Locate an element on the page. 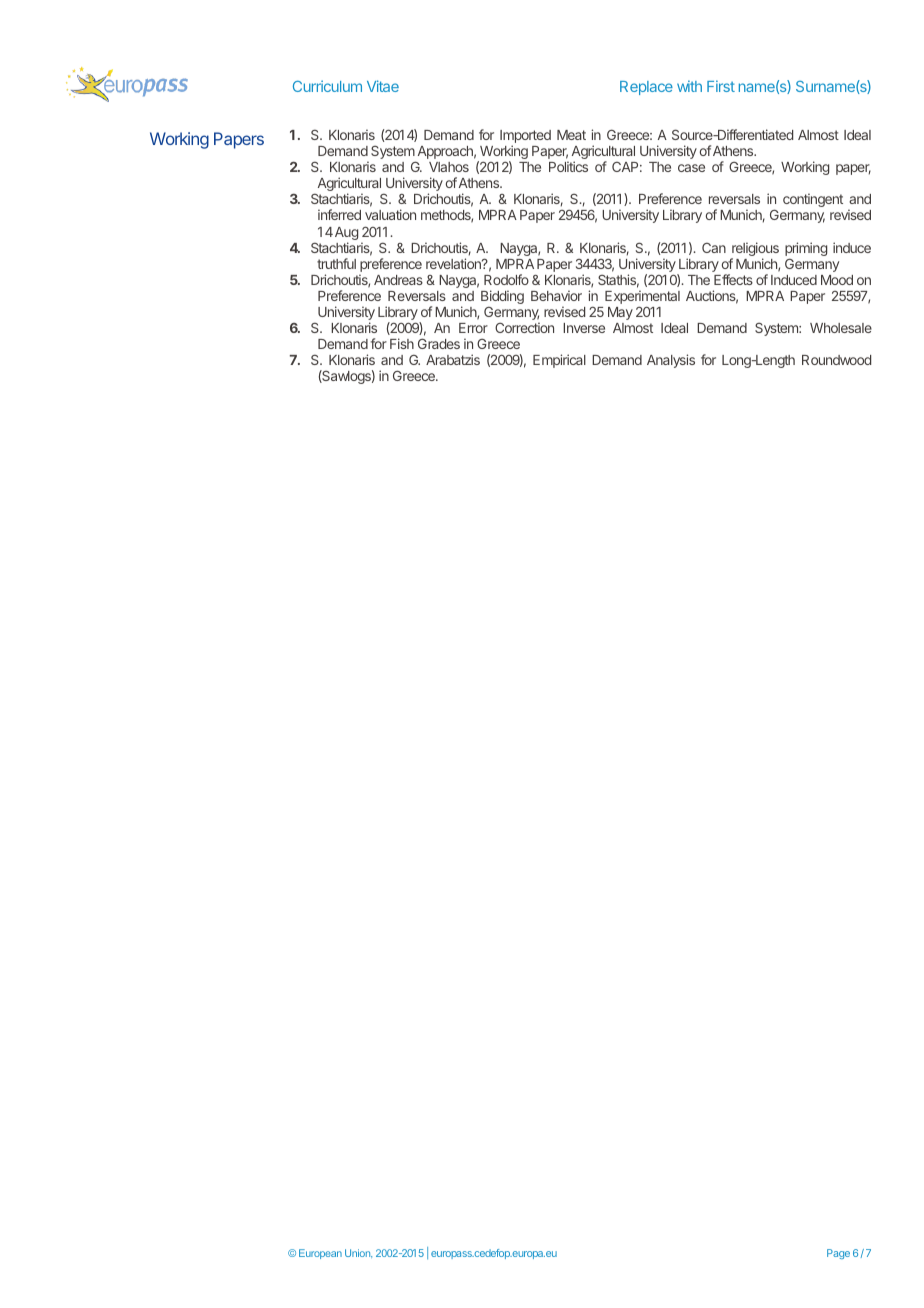 The height and width of the image is (1308, 924). First is located at coordinates (721, 86).
